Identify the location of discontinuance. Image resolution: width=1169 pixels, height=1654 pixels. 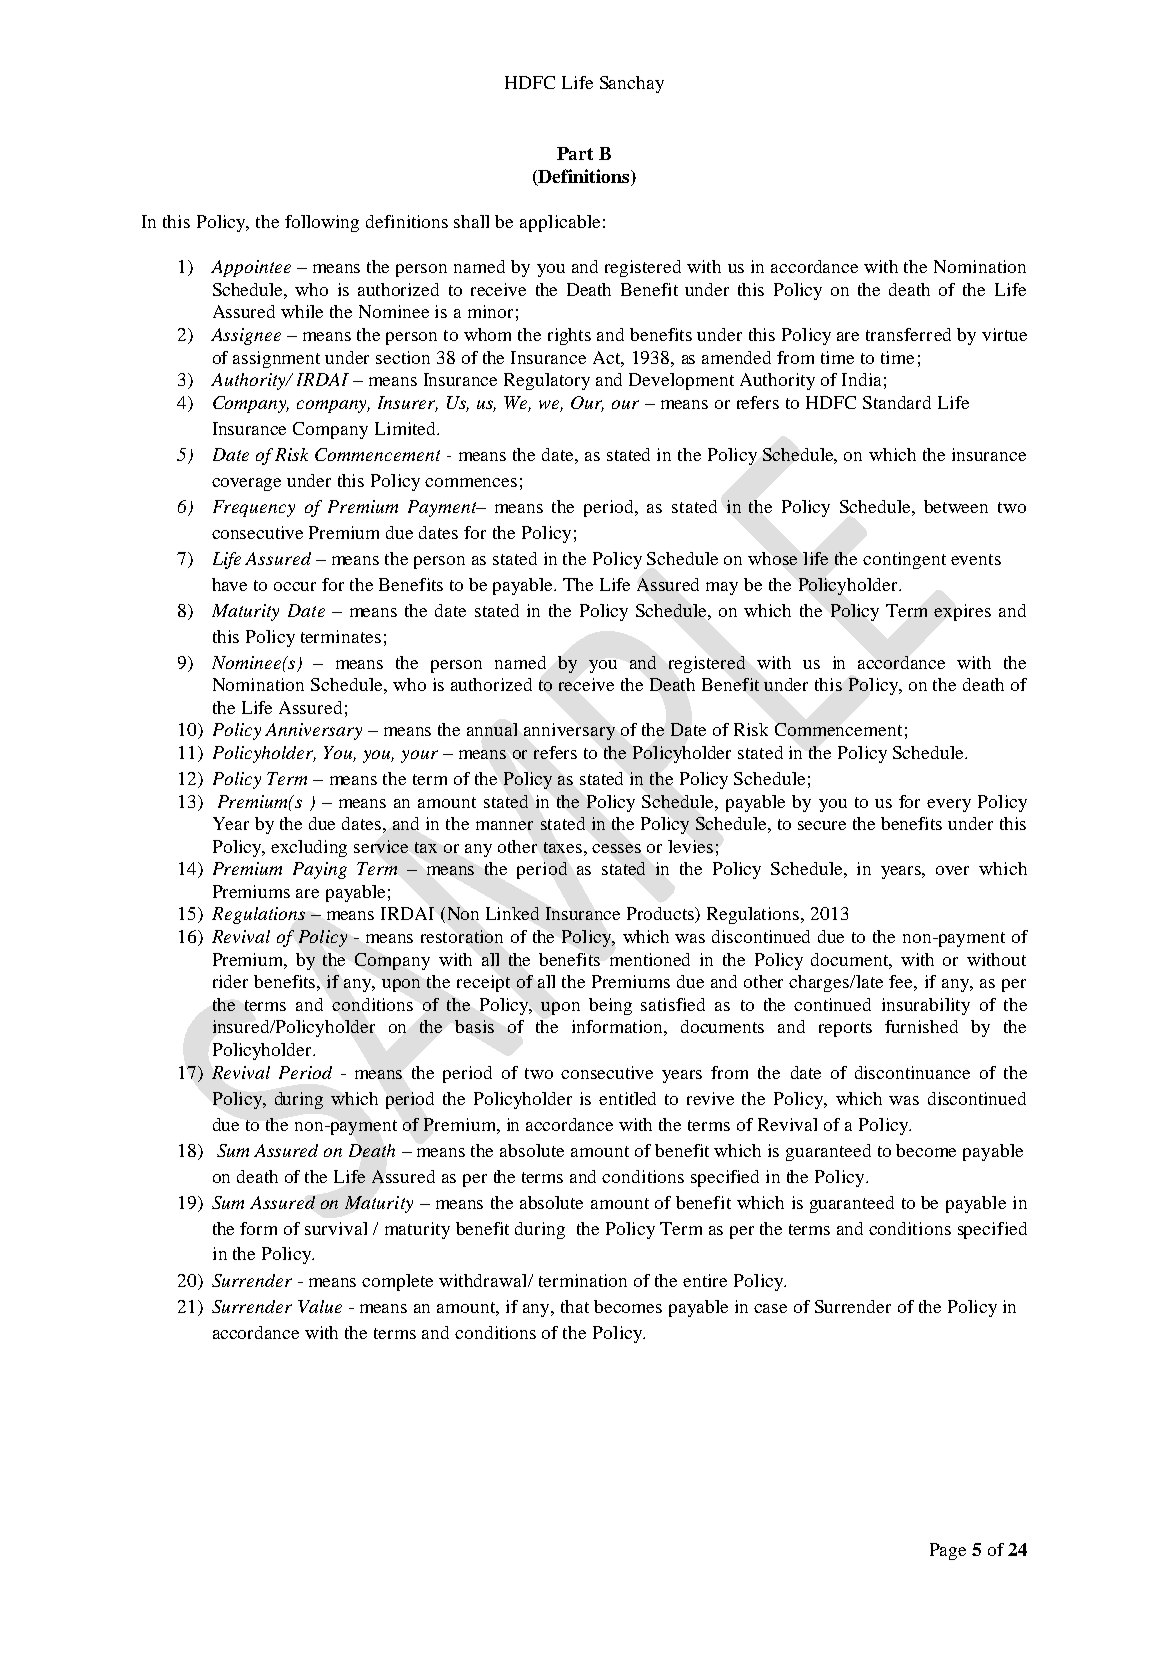
(912, 1072).
